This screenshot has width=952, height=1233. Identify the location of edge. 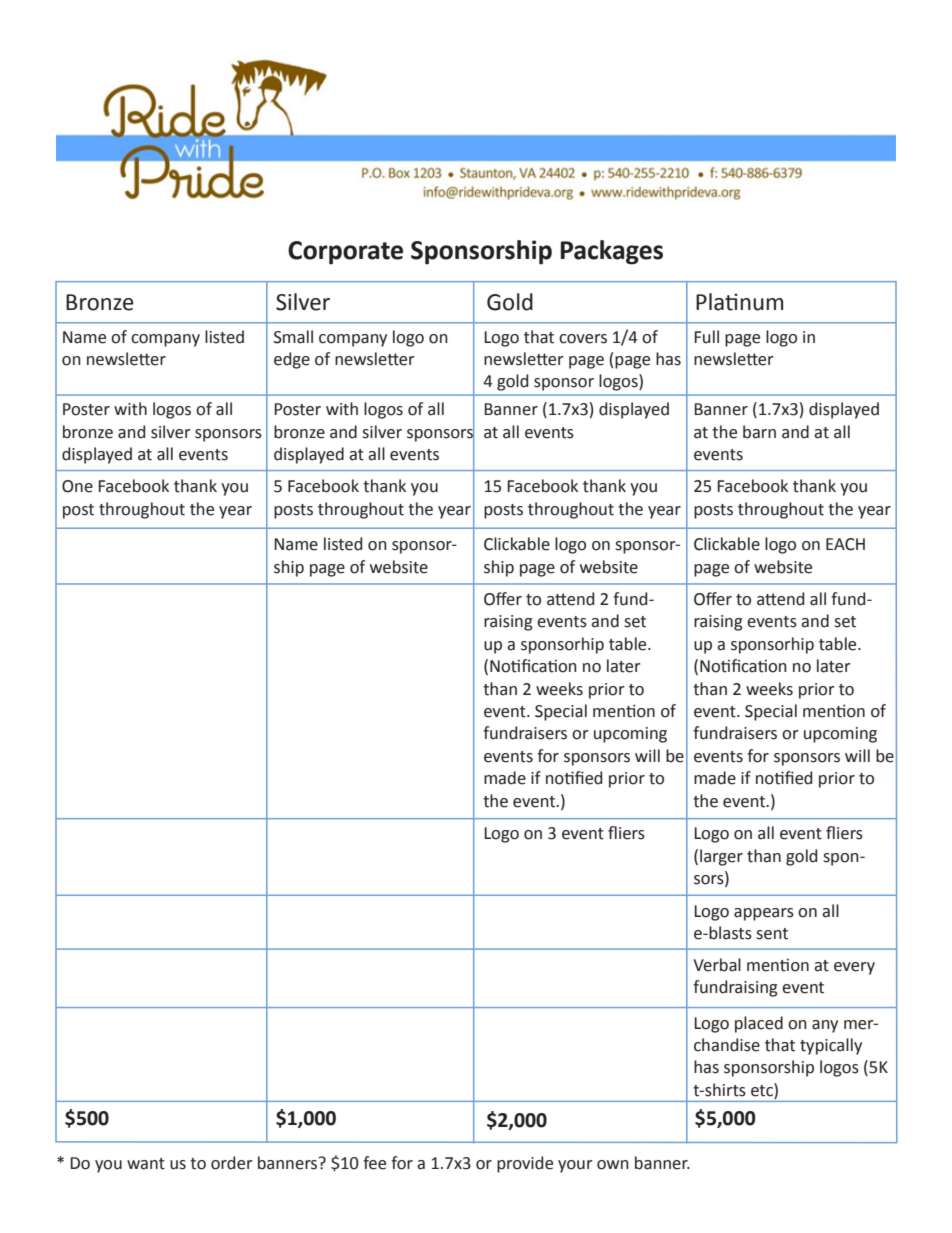
(292, 360).
